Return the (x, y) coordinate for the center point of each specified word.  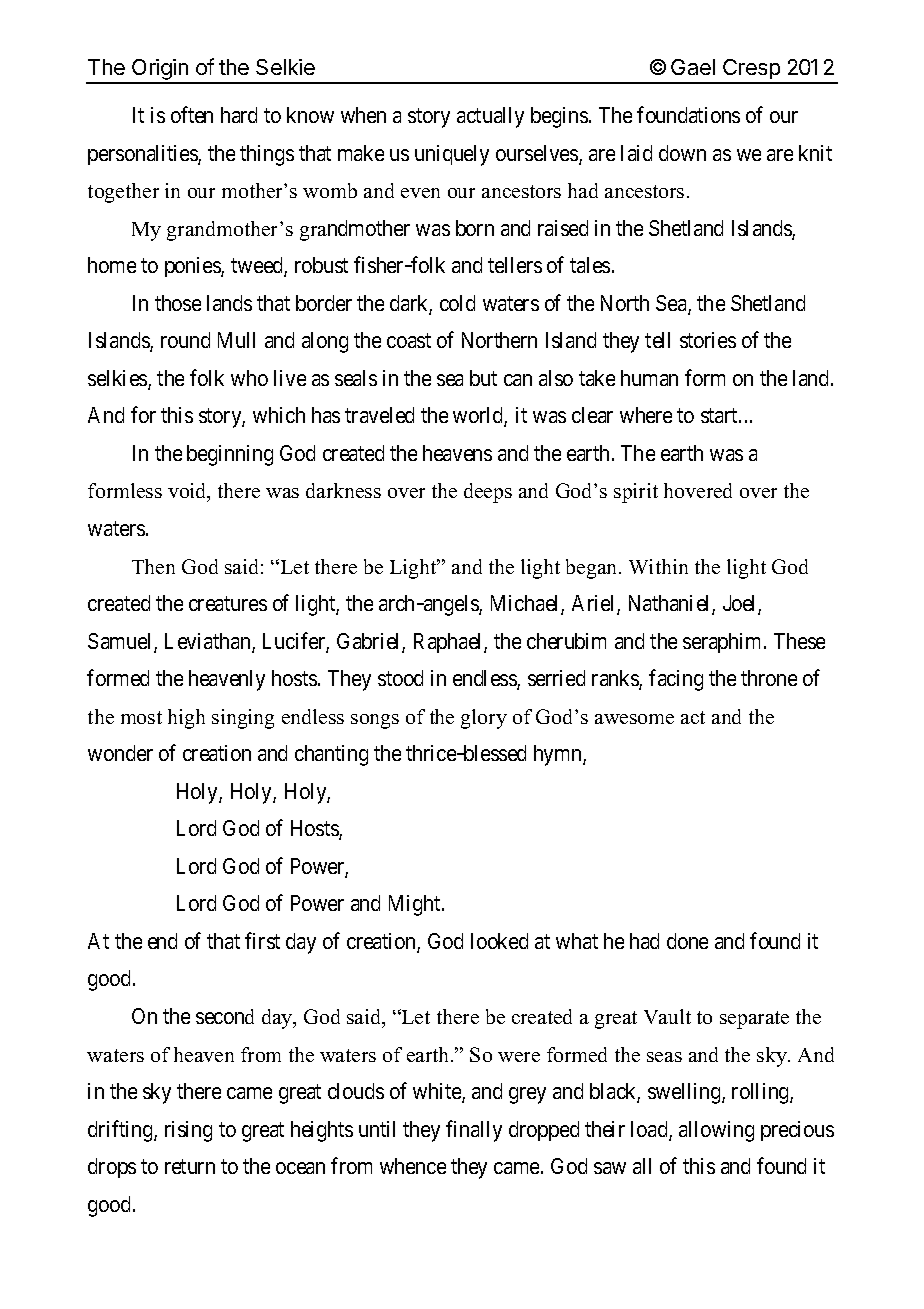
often (192, 114)
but (483, 378)
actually (490, 117)
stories (708, 340)
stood (400, 678)
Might (416, 905)
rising (188, 1131)
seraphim (724, 643)
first (262, 940)
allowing (716, 1131)
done (687, 941)
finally (474, 1131)
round (185, 340)
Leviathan (209, 642)
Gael (693, 67)
